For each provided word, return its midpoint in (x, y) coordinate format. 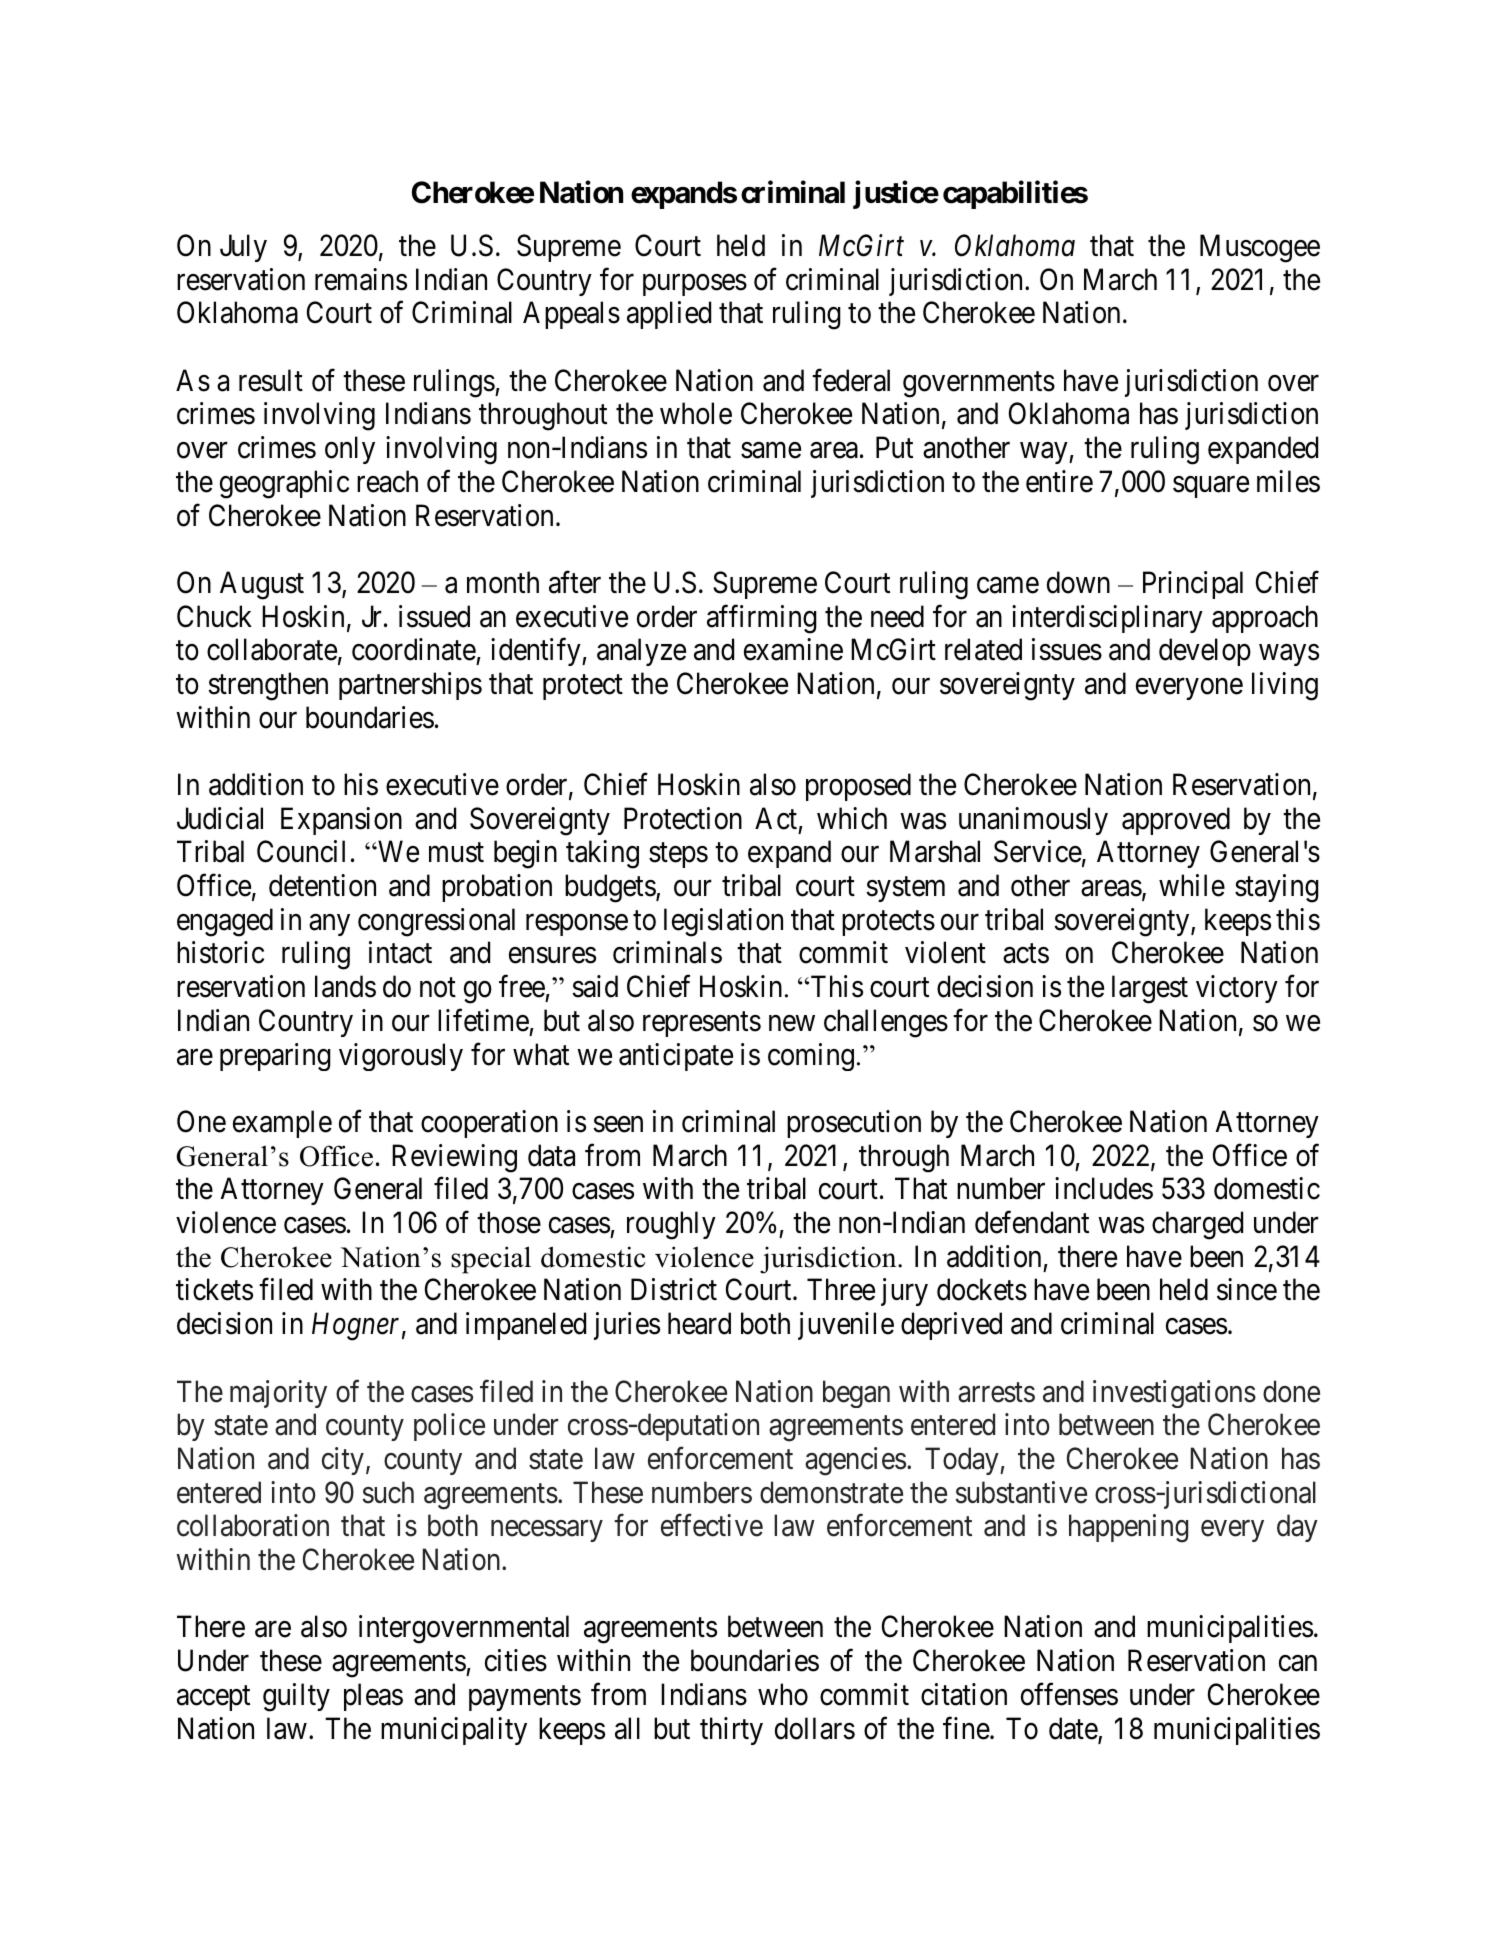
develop (1205, 652)
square (1211, 487)
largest (1150, 989)
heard (699, 1323)
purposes (695, 285)
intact (400, 952)
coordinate (414, 649)
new (792, 1023)
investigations (1174, 1394)
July (243, 248)
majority (278, 1394)
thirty (731, 1731)
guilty (296, 1697)
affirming (762, 619)
